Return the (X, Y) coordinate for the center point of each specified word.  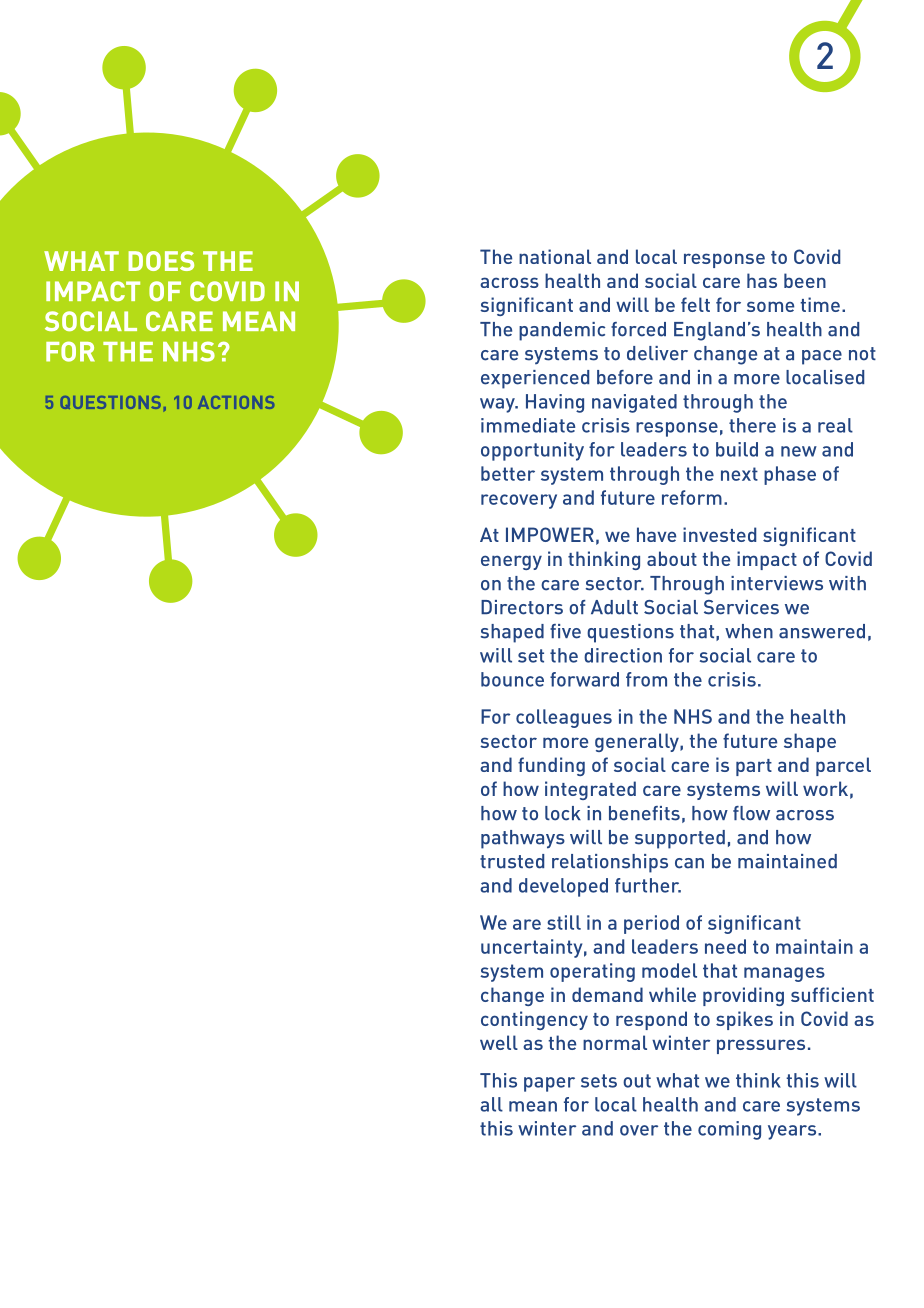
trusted (512, 861)
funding (551, 766)
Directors (522, 607)
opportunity (532, 451)
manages (784, 974)
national (555, 256)
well (499, 1042)
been (805, 280)
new (799, 451)
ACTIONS (236, 402)
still (564, 922)
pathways (523, 839)
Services (741, 607)
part (754, 767)
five (565, 631)
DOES (161, 261)
